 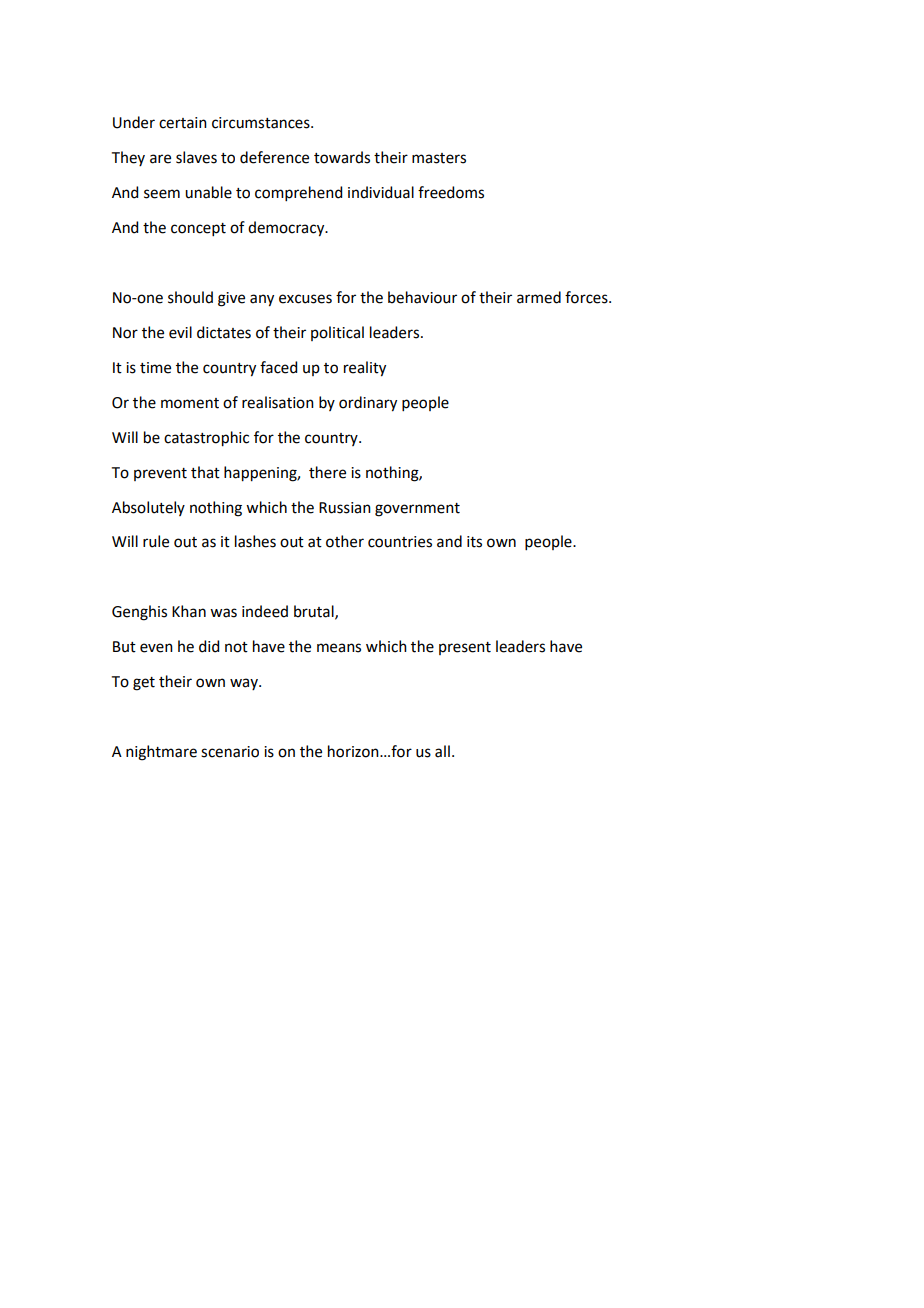 What do you see at coordinates (206, 439) in the page?
I see `catastrophic` at bounding box center [206, 439].
